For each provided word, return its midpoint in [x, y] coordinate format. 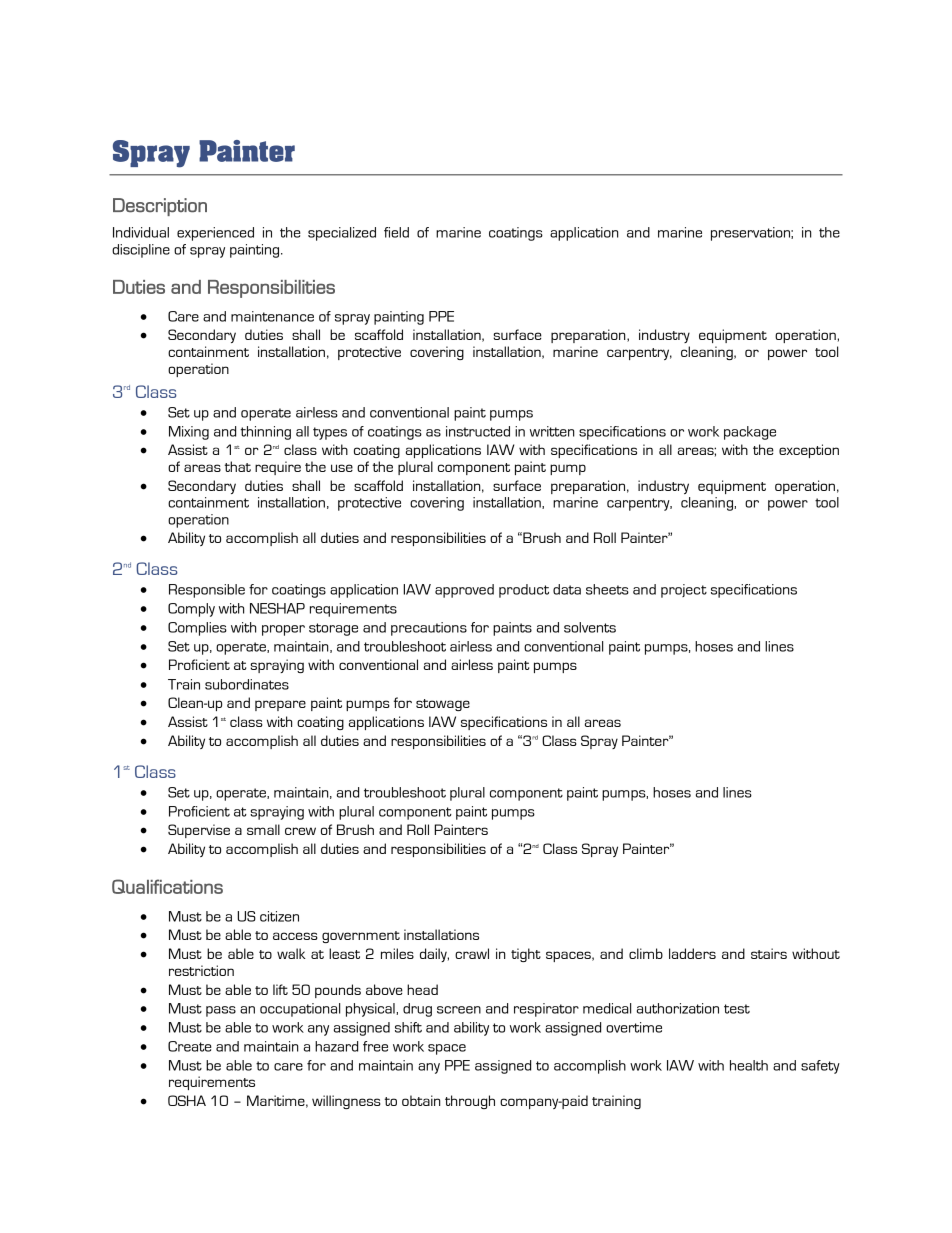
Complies [197, 629]
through [470, 1102]
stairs [769, 953]
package [750, 433]
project [684, 591]
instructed [478, 431]
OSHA [187, 1100]
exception [809, 451]
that [238, 466]
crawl [472, 953]
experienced [215, 234]
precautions [429, 629]
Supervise [199, 831]
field [396, 232]
